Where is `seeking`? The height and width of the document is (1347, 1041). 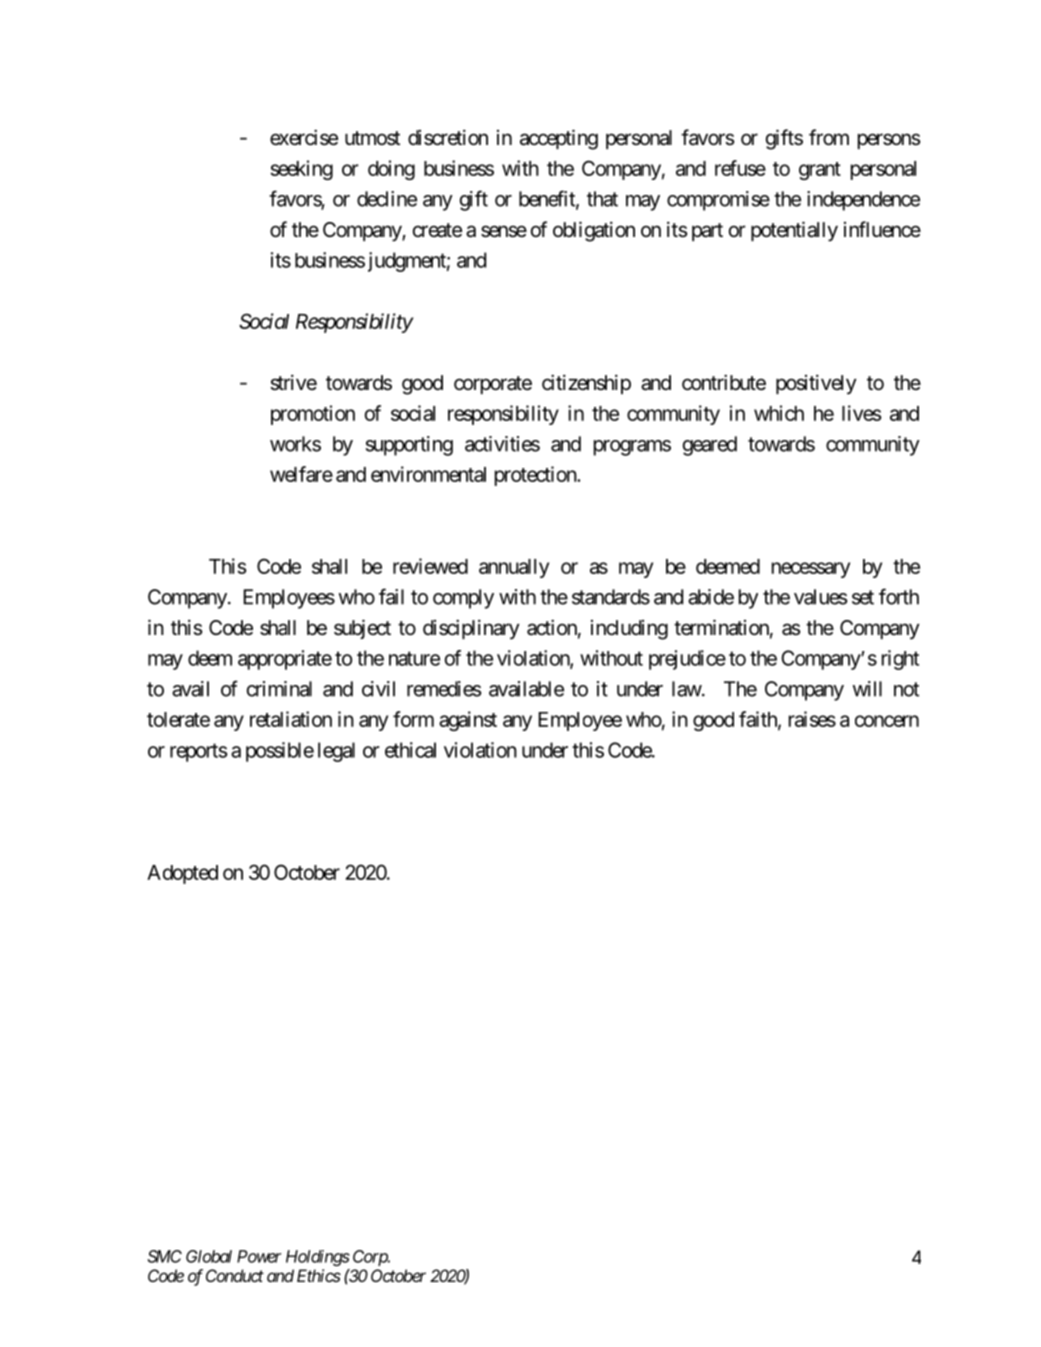
seeking is located at coordinates (301, 170).
